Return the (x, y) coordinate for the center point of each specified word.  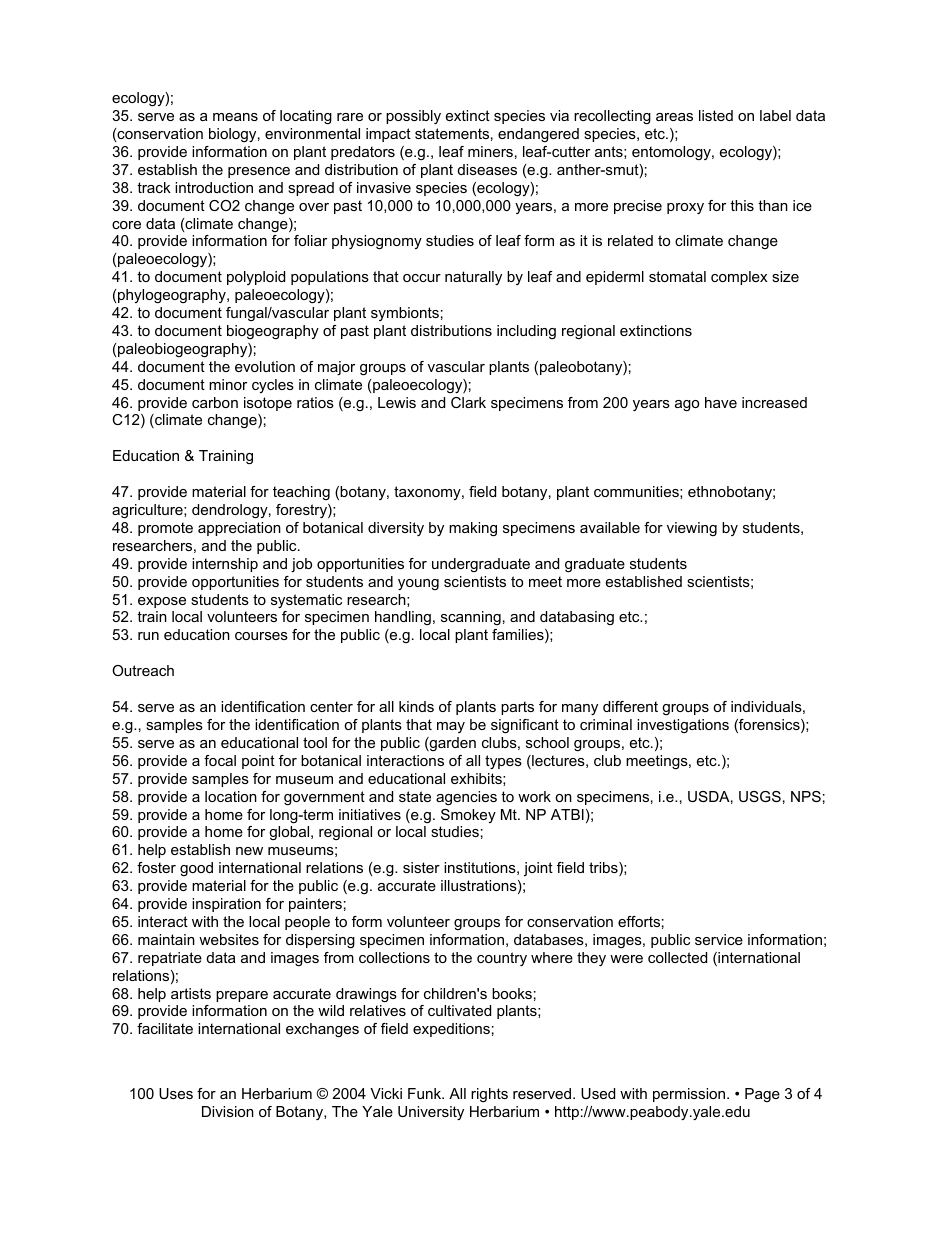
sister (421, 867)
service (719, 939)
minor (228, 384)
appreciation (239, 529)
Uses (176, 1093)
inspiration (226, 905)
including (526, 332)
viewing (692, 529)
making (473, 529)
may (451, 727)
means (235, 117)
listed (716, 115)
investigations (683, 726)
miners (490, 151)
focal (220, 760)
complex (739, 278)
